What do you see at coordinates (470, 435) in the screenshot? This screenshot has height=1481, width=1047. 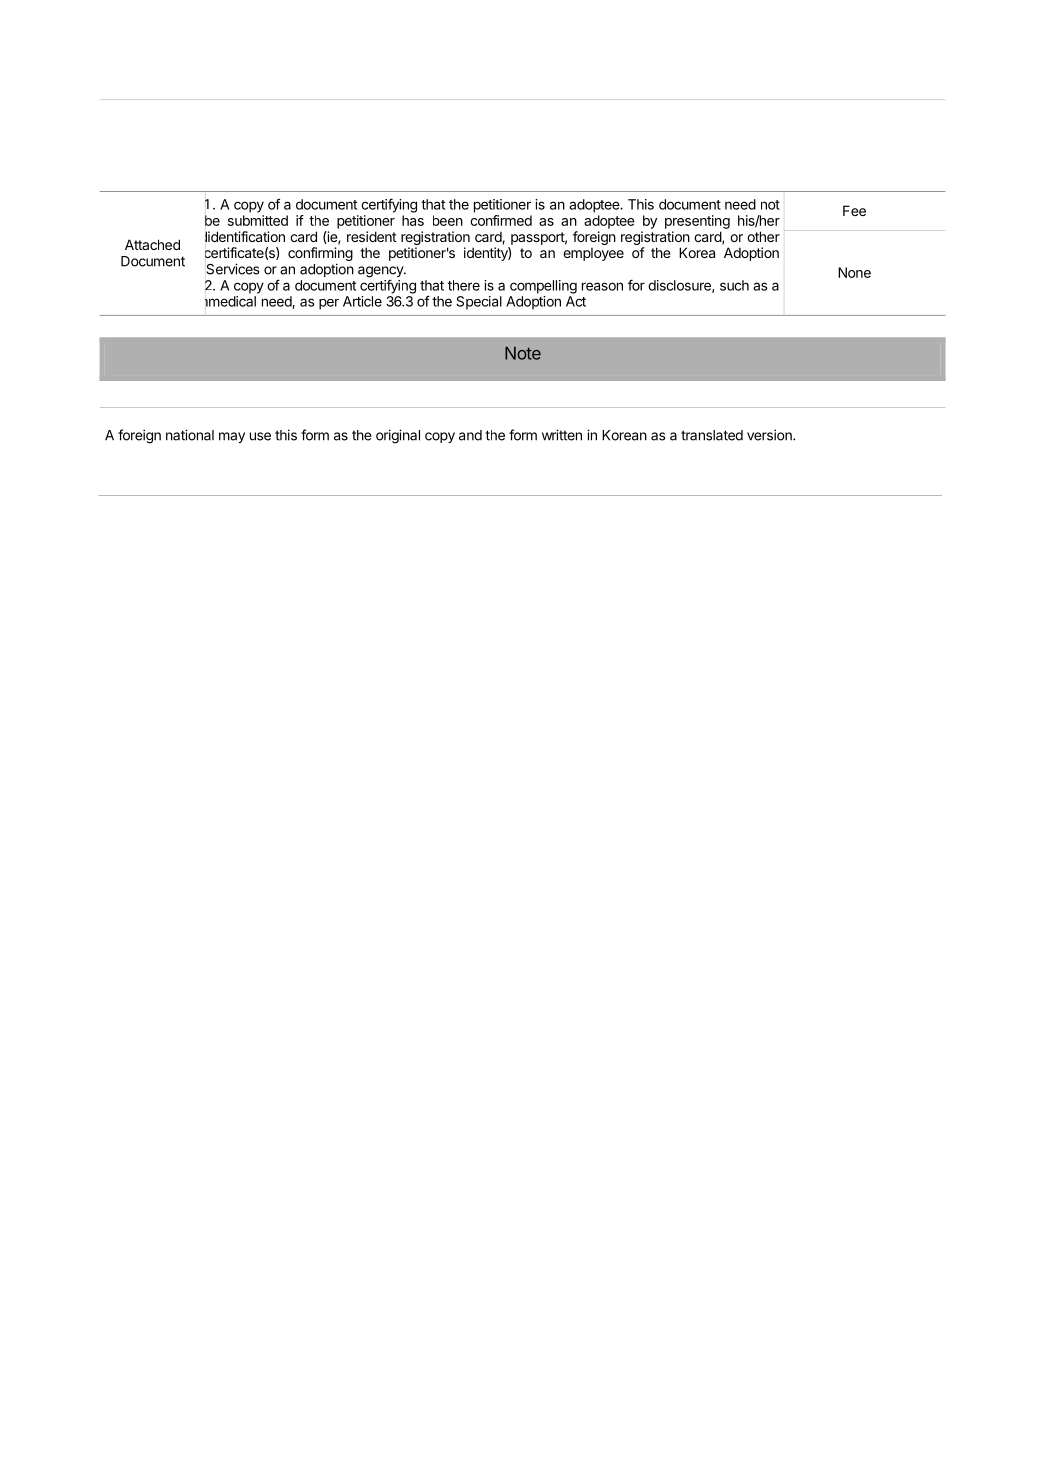 I see `and` at bounding box center [470, 435].
